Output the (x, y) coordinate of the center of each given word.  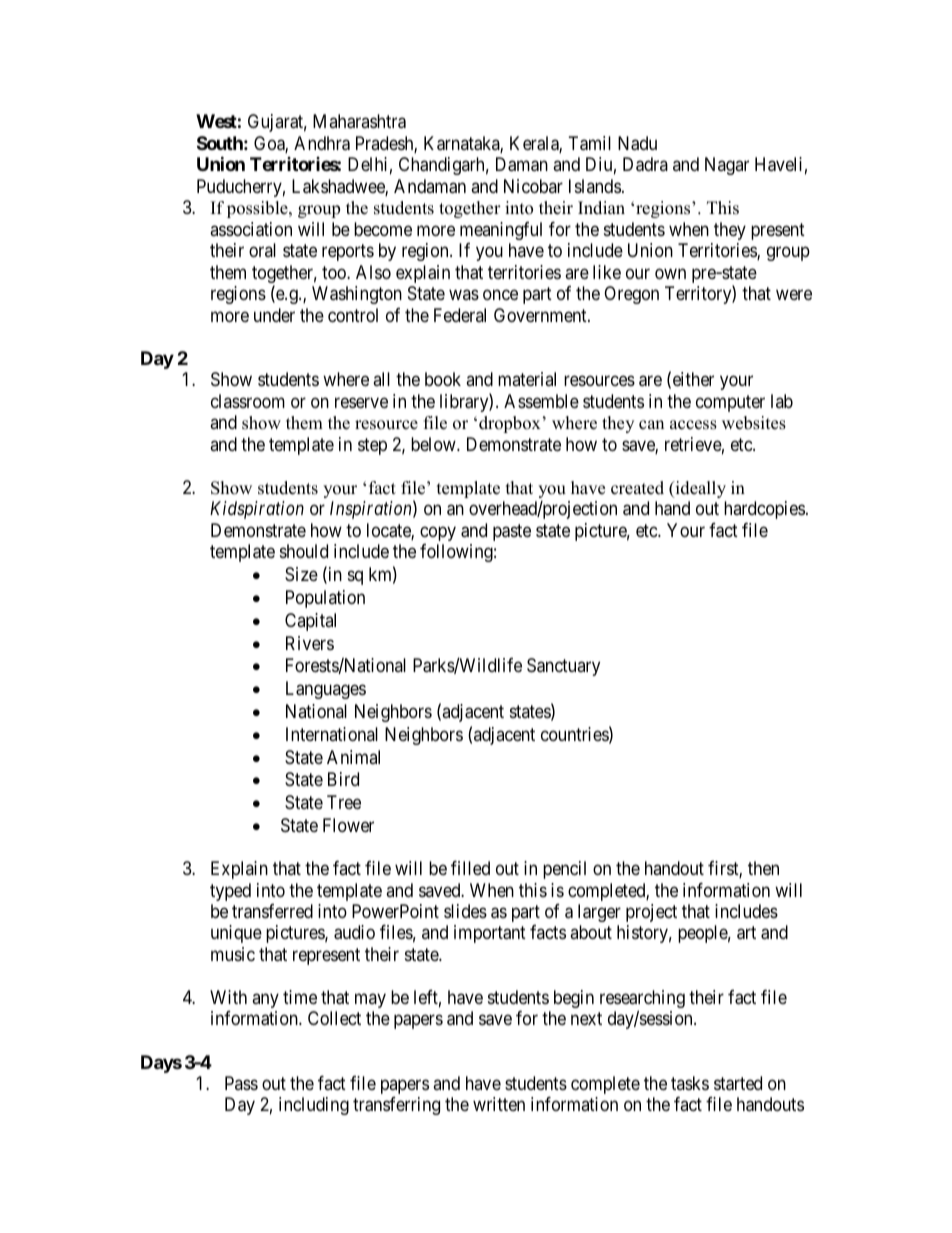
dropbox (510, 424)
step (372, 446)
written (499, 1104)
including (314, 1106)
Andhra (322, 143)
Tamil (590, 143)
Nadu (637, 143)
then (763, 868)
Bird (343, 779)
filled (470, 868)
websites (754, 423)
